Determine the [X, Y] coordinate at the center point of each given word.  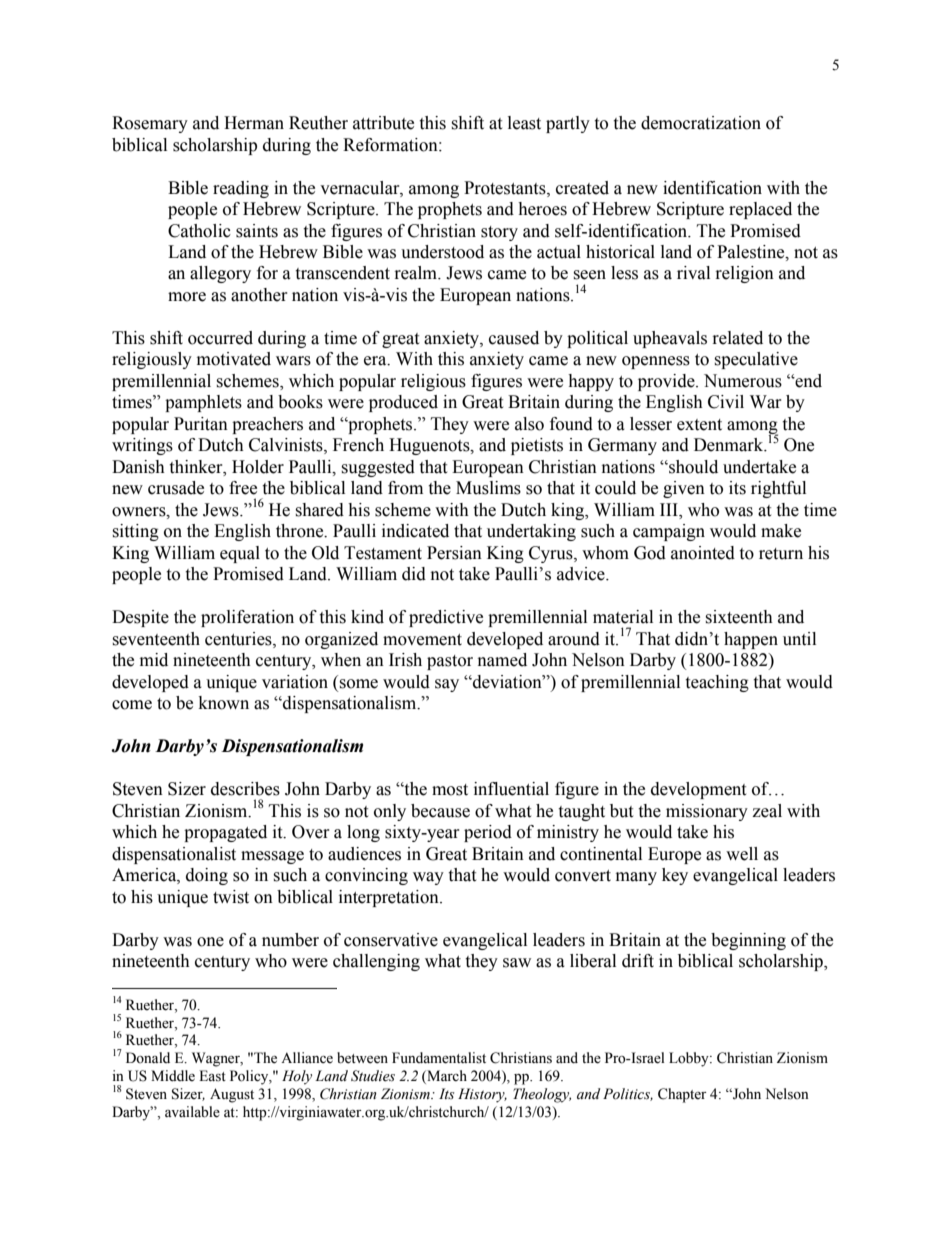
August [232, 1095]
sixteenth [739, 617]
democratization [701, 123]
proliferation [247, 618]
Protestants [506, 188]
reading [241, 189]
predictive [446, 618]
